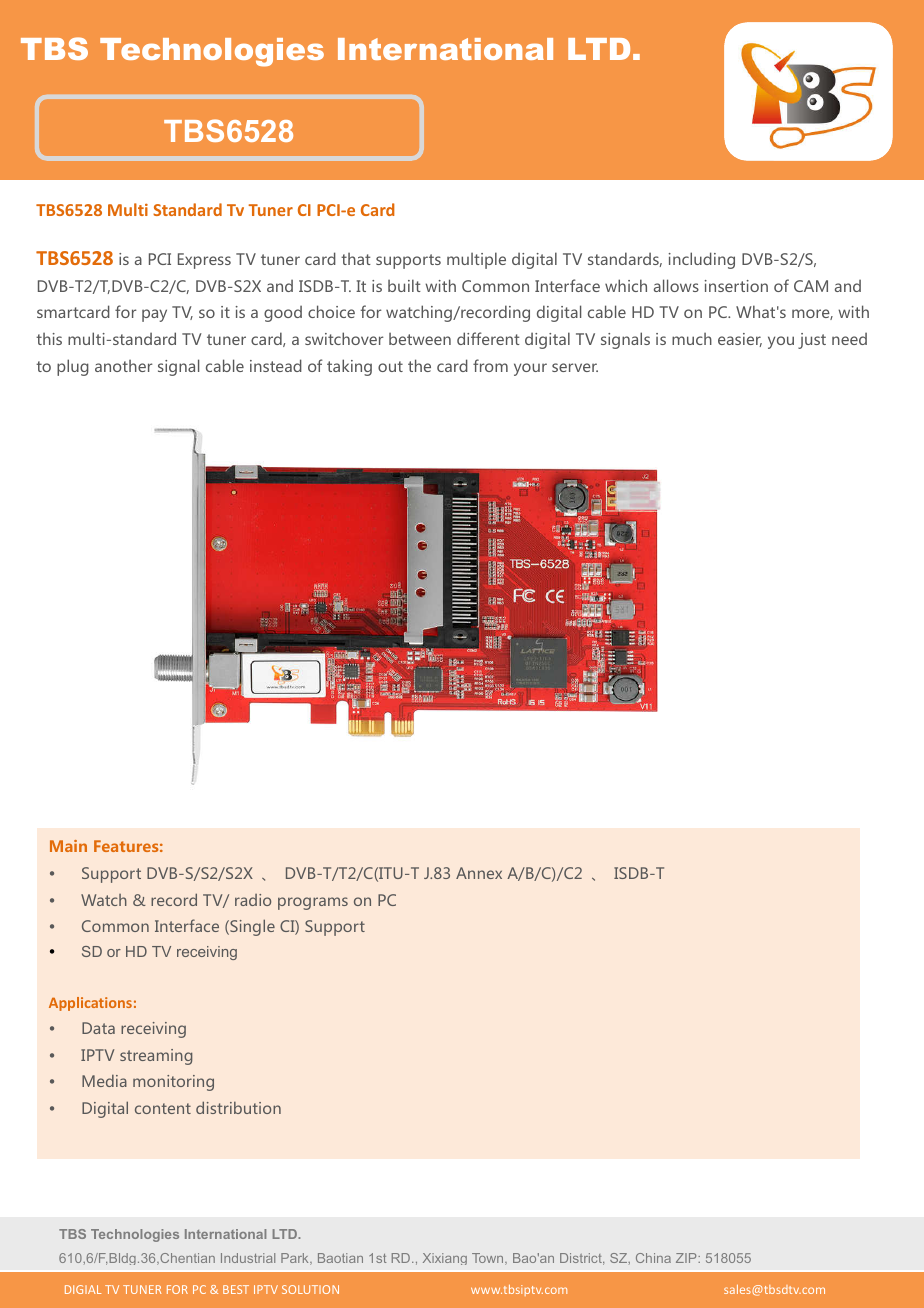 The width and height of the document is (924, 1308). Describe the element at coordinates (68, 846) in the document. I see `Main` at that location.
